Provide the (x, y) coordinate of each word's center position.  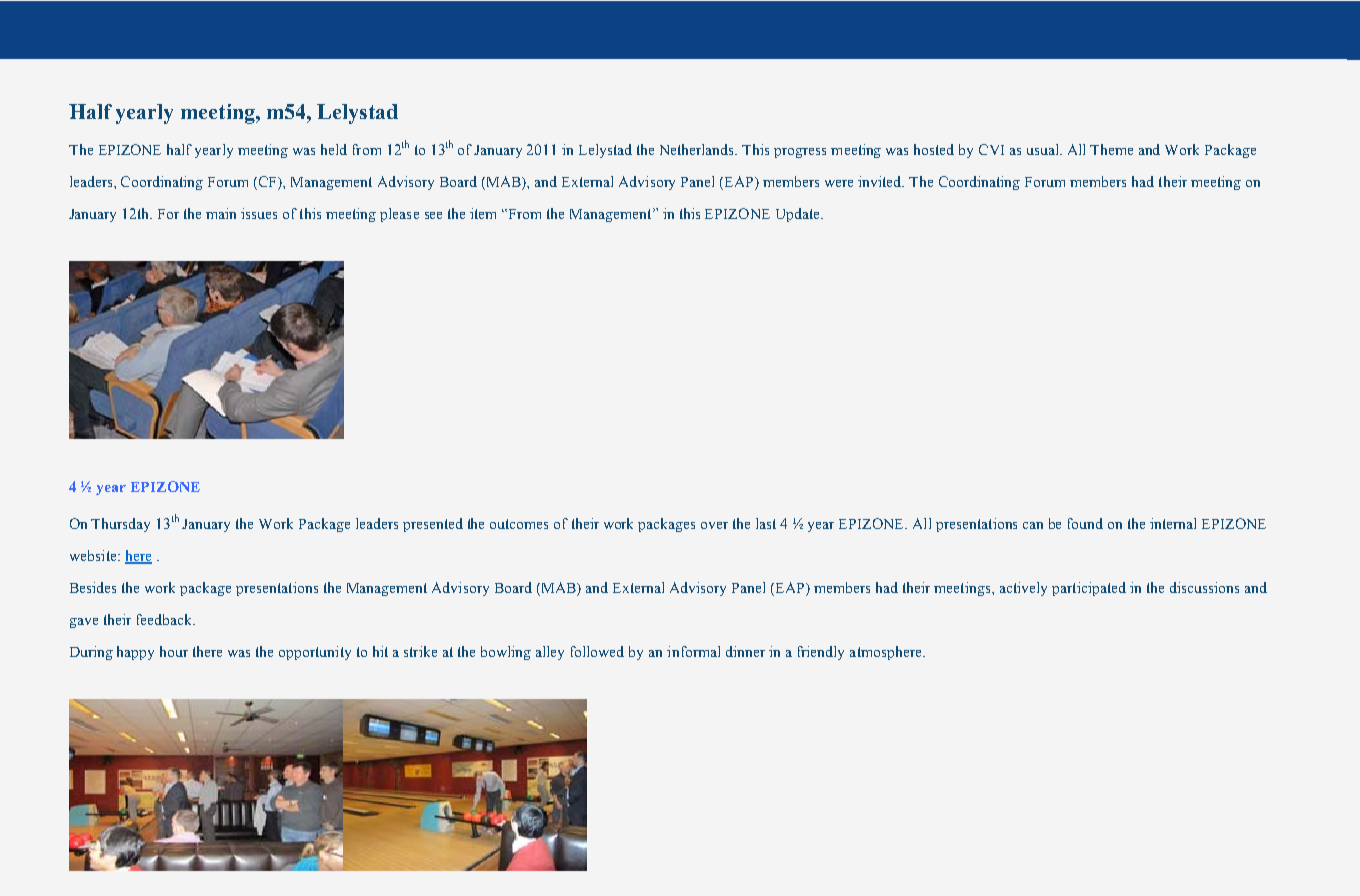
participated (1089, 589)
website (94, 555)
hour (174, 651)
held (334, 149)
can (1033, 525)
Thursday (120, 525)
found (1085, 523)
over (714, 525)
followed (597, 651)
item (483, 213)
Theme (1111, 149)
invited (881, 181)
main (221, 213)
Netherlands (698, 149)
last (766, 523)
